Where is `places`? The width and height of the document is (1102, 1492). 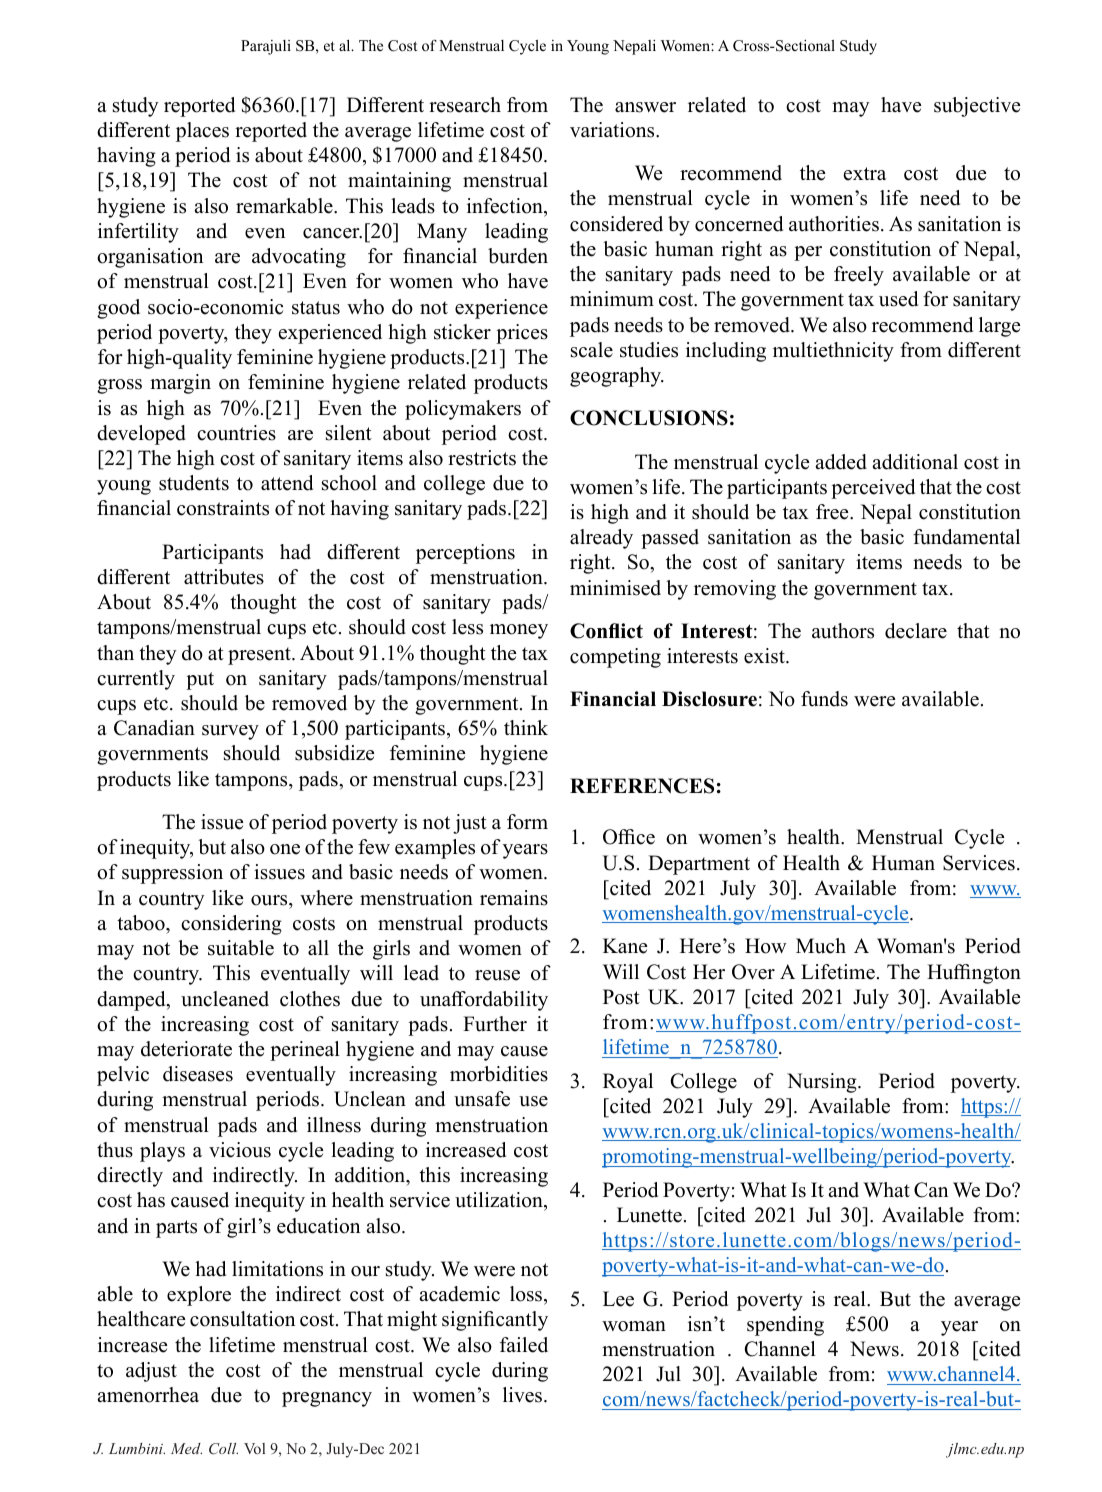
places is located at coordinates (202, 132).
